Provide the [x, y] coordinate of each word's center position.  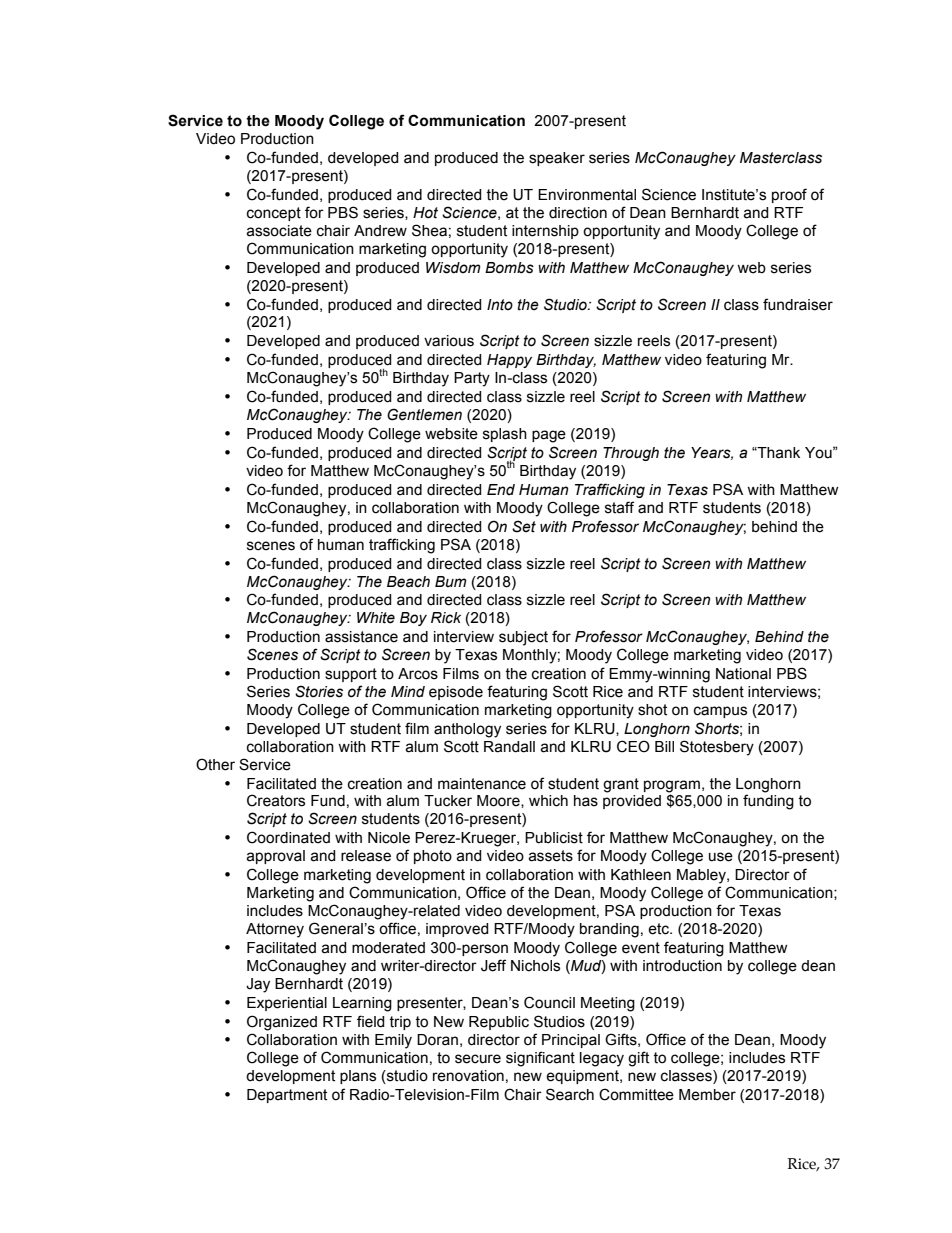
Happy [509, 361]
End [501, 489]
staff [619, 507]
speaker [557, 159]
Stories [319, 691]
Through [631, 454]
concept [274, 214]
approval [275, 857]
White [376, 618]
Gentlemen [424, 414]
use [721, 857]
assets [550, 856]
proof [789, 195]
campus [720, 712]
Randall [509, 747]
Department [287, 1096]
